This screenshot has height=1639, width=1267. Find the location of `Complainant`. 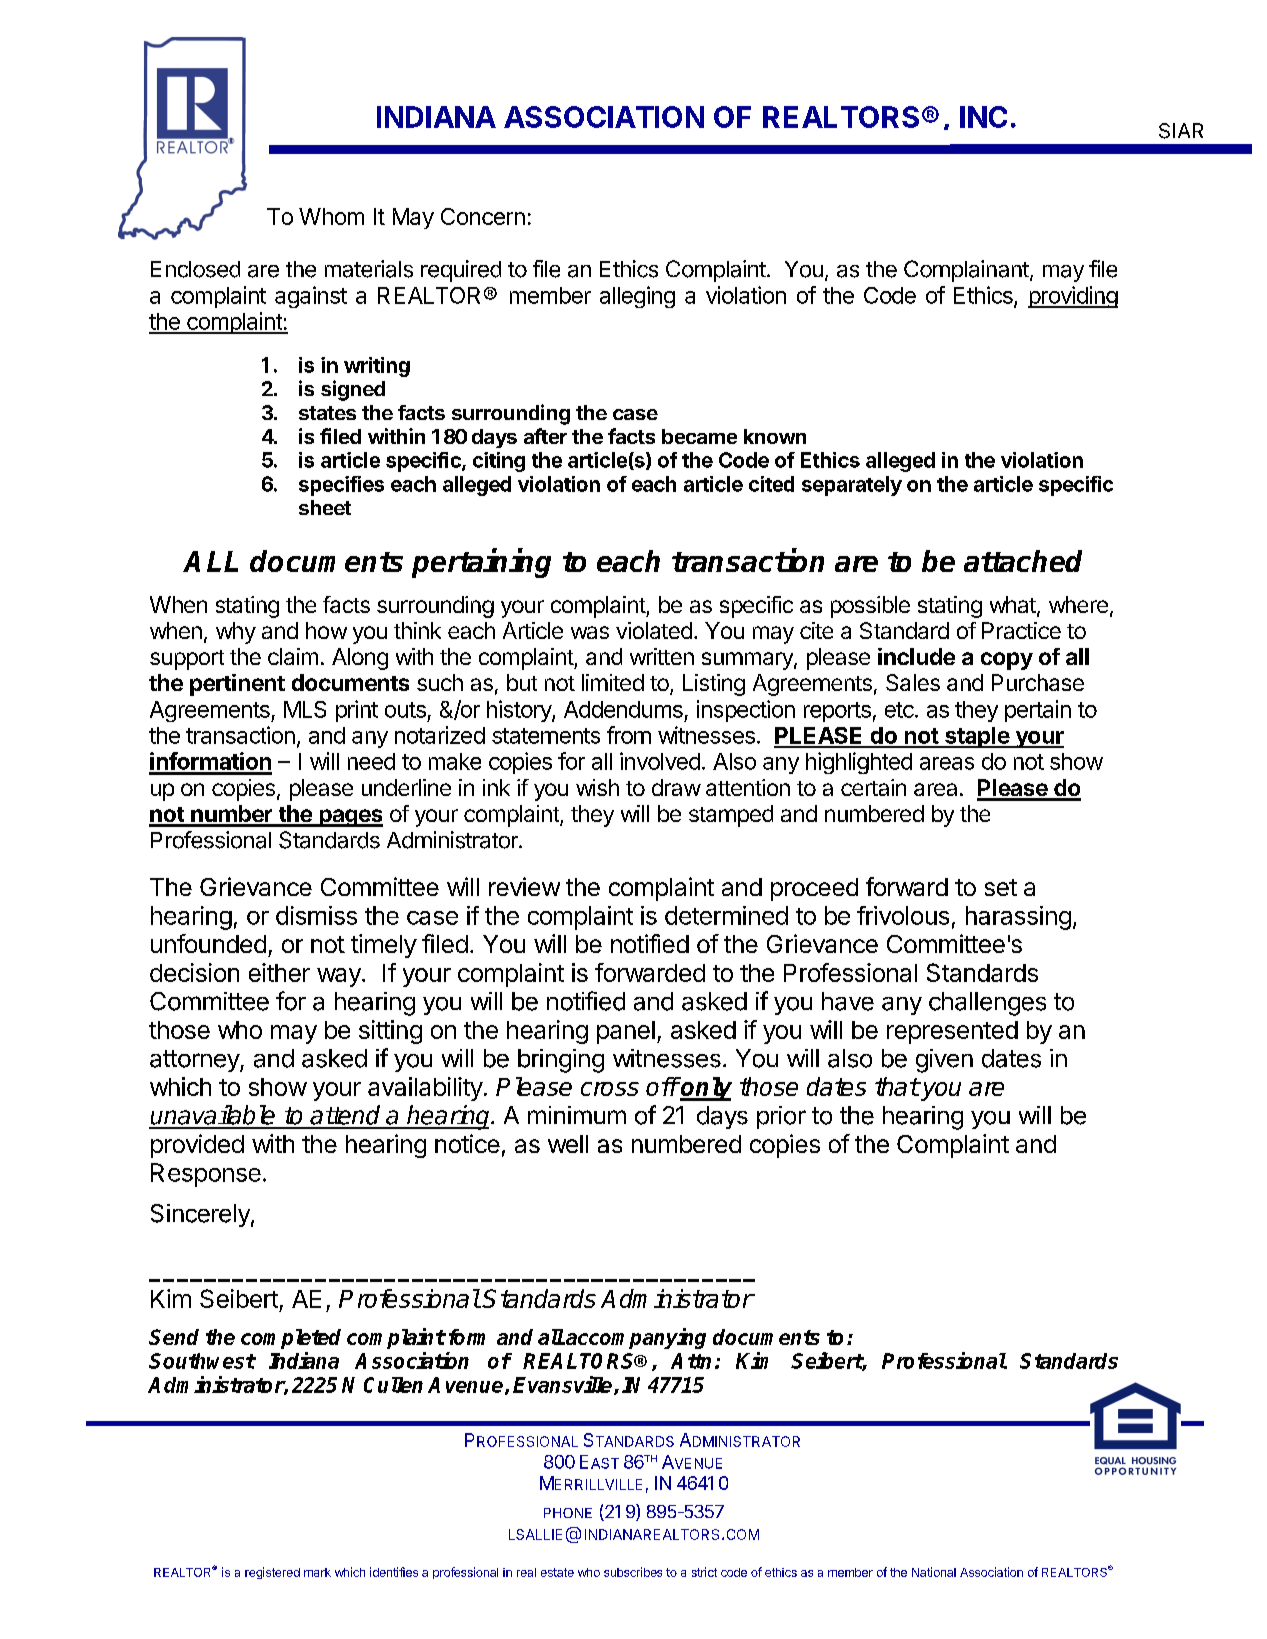

Complainant is located at coordinates (967, 271).
